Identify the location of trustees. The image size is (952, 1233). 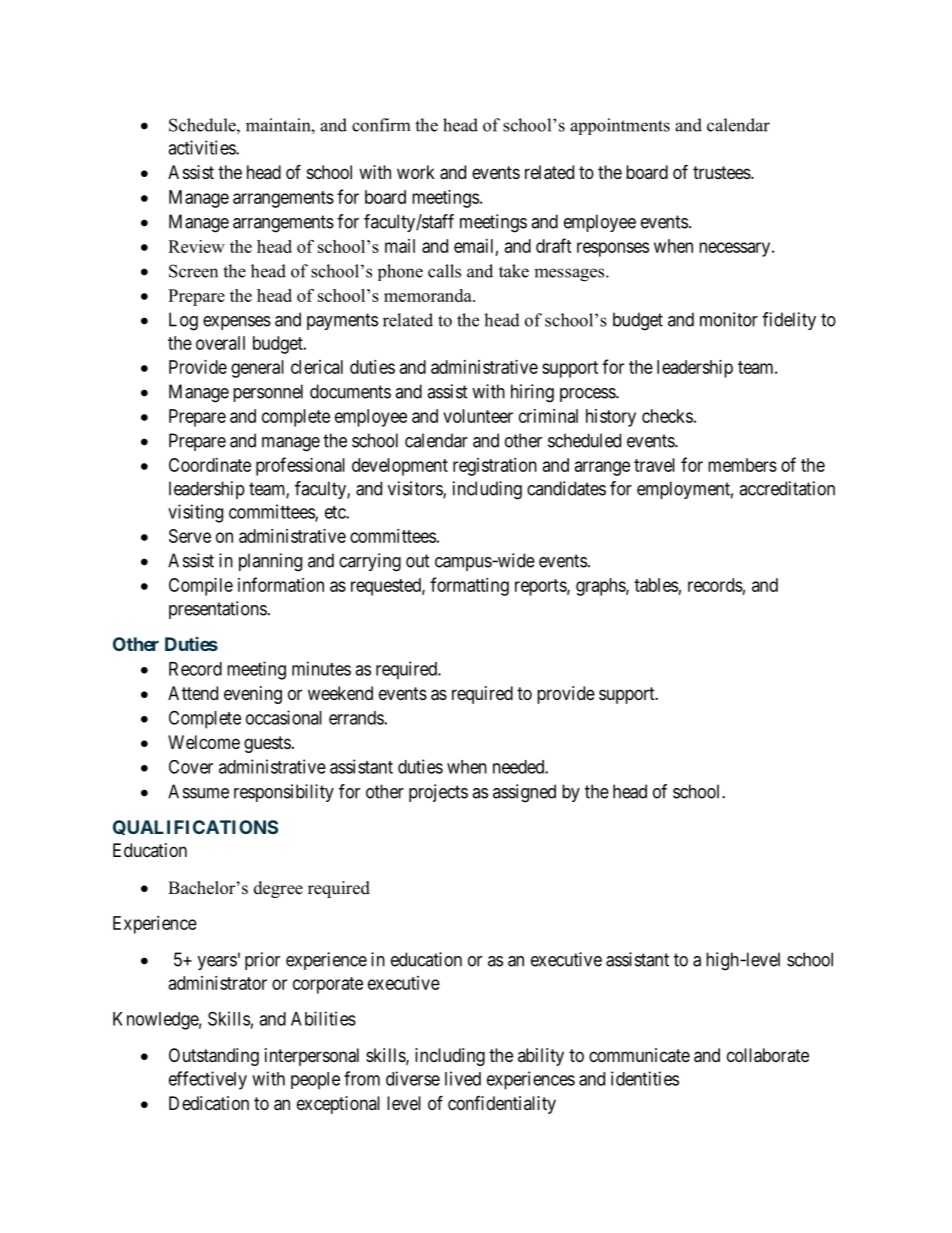
(722, 172).
